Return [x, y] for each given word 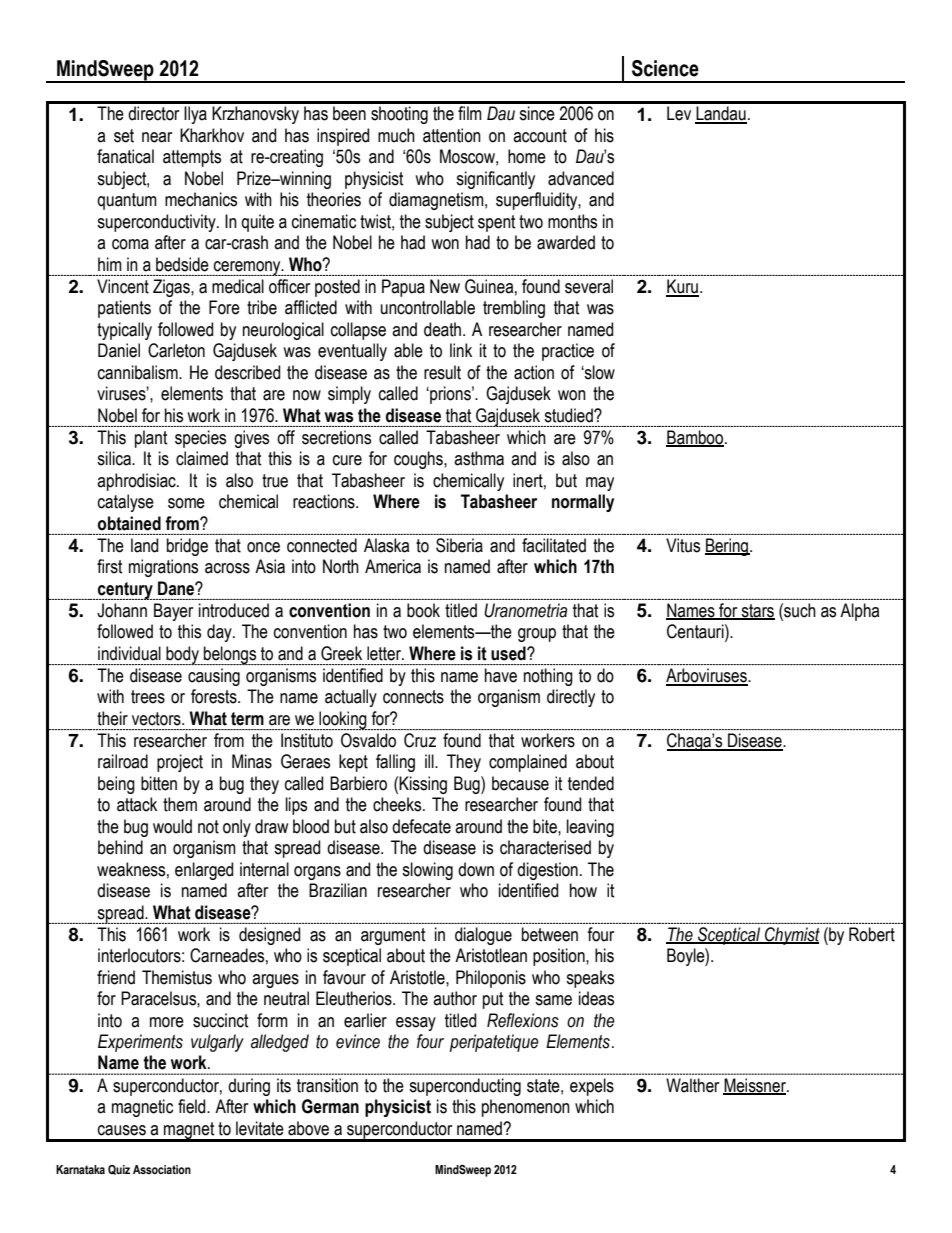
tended [591, 783]
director [153, 113]
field [193, 1106]
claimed [202, 458]
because [520, 783]
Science [665, 68]
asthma [479, 458]
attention [452, 135]
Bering [728, 547]
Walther [692, 1085]
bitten [159, 783]
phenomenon [526, 1108]
